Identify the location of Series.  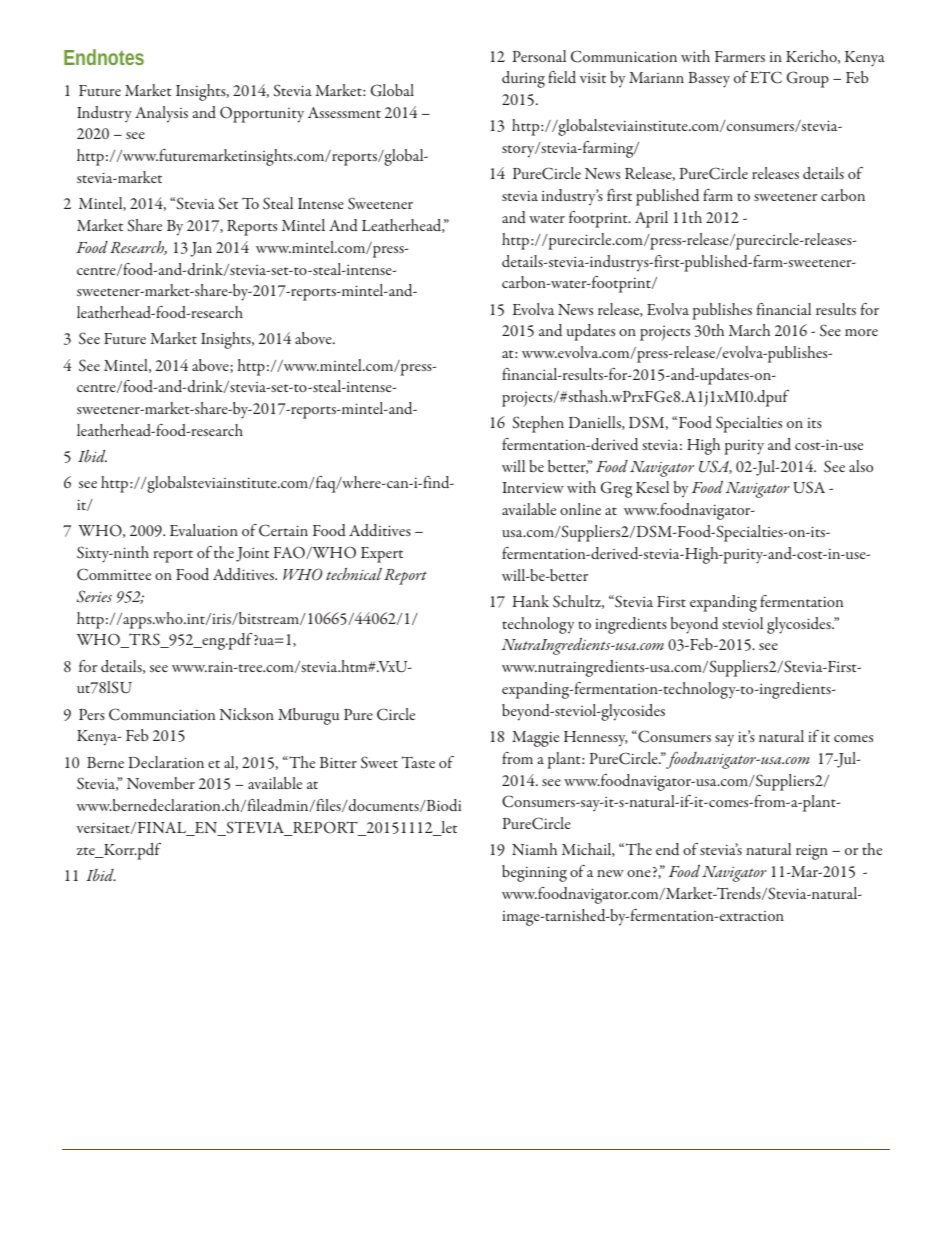
(94, 596).
